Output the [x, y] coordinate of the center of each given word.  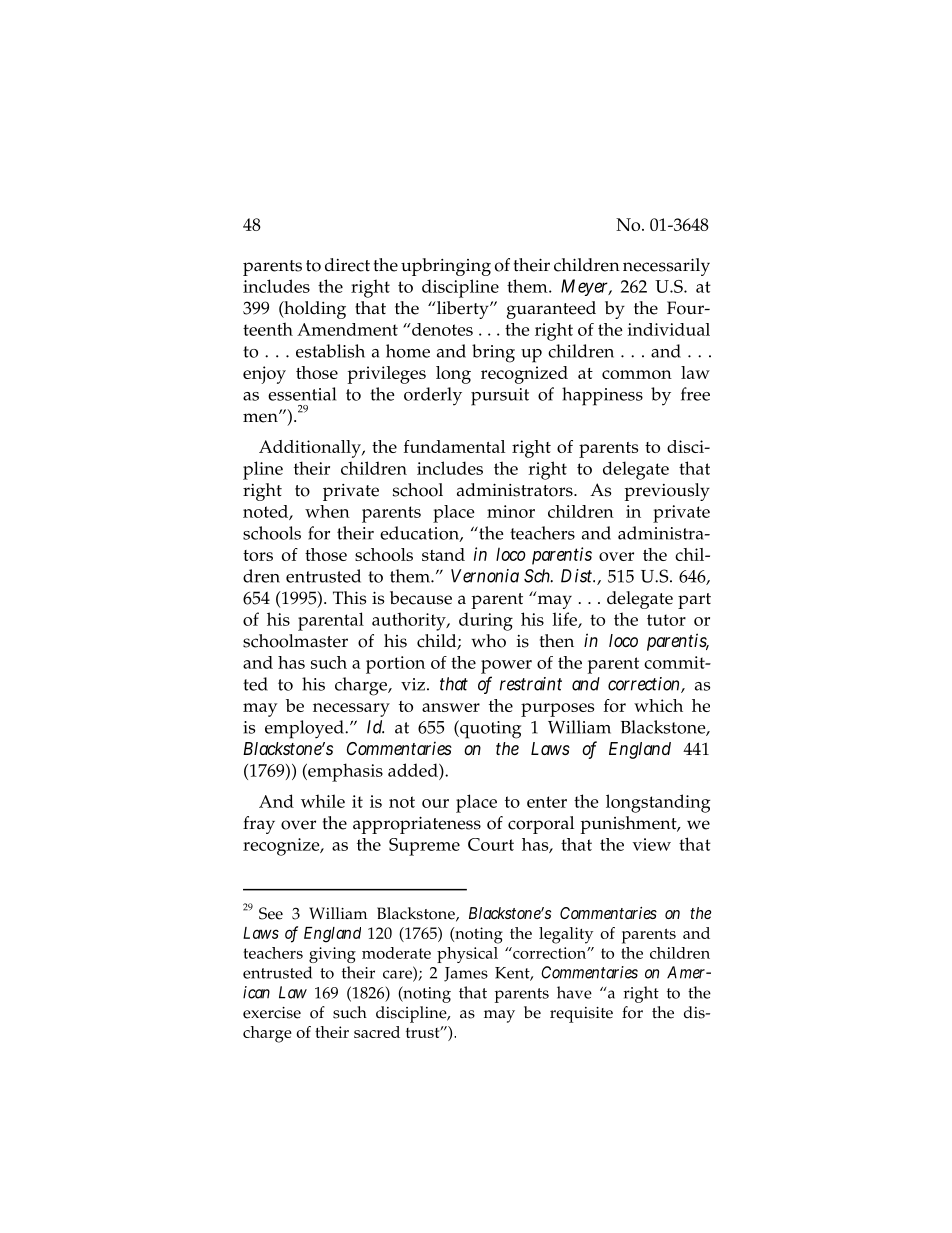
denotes [441, 329]
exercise [272, 1013]
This [349, 598]
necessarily [666, 267]
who [488, 641]
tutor [666, 620]
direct [347, 265]
